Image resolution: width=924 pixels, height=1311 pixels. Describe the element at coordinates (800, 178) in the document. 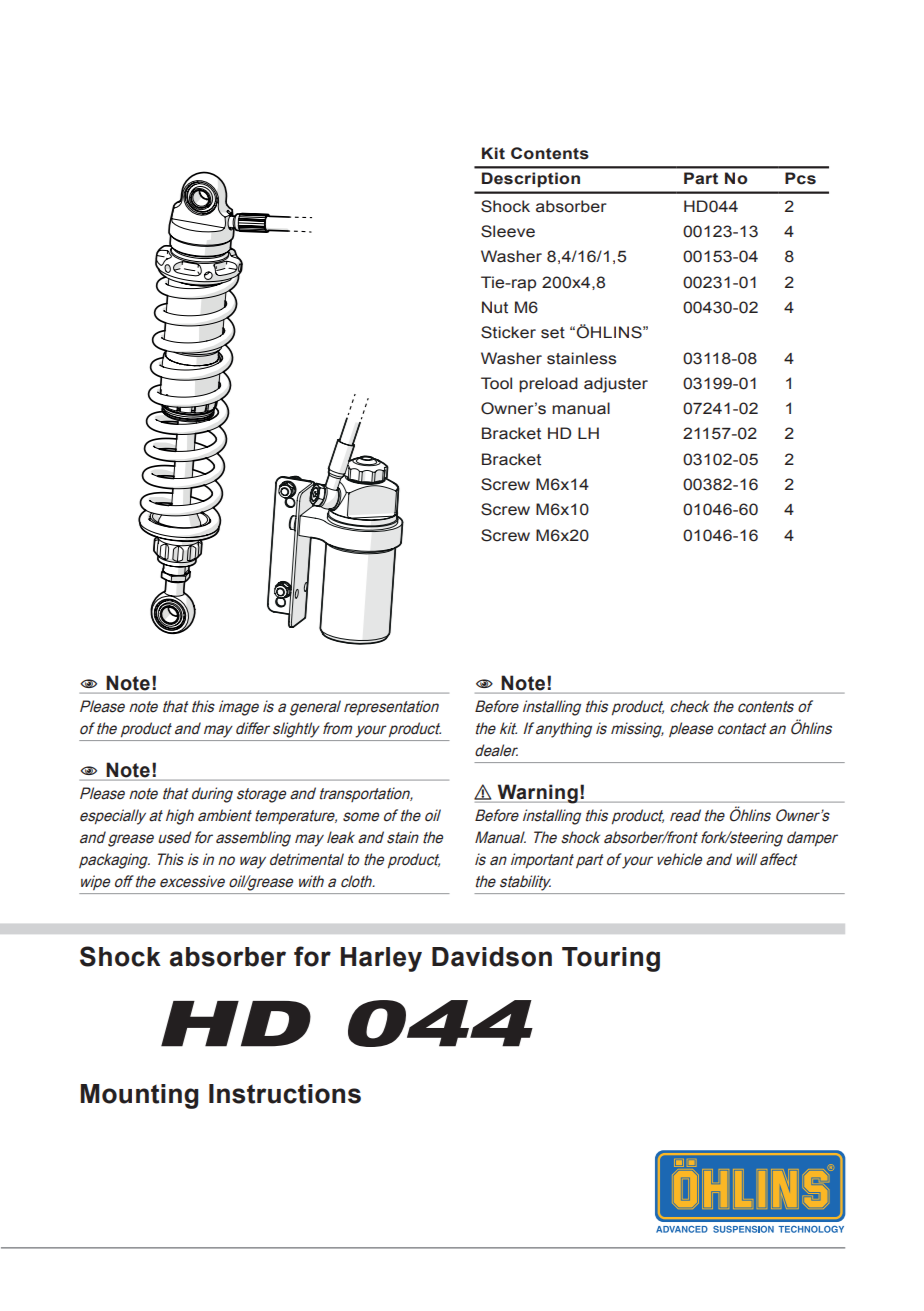

I see `Pcs` at that location.
